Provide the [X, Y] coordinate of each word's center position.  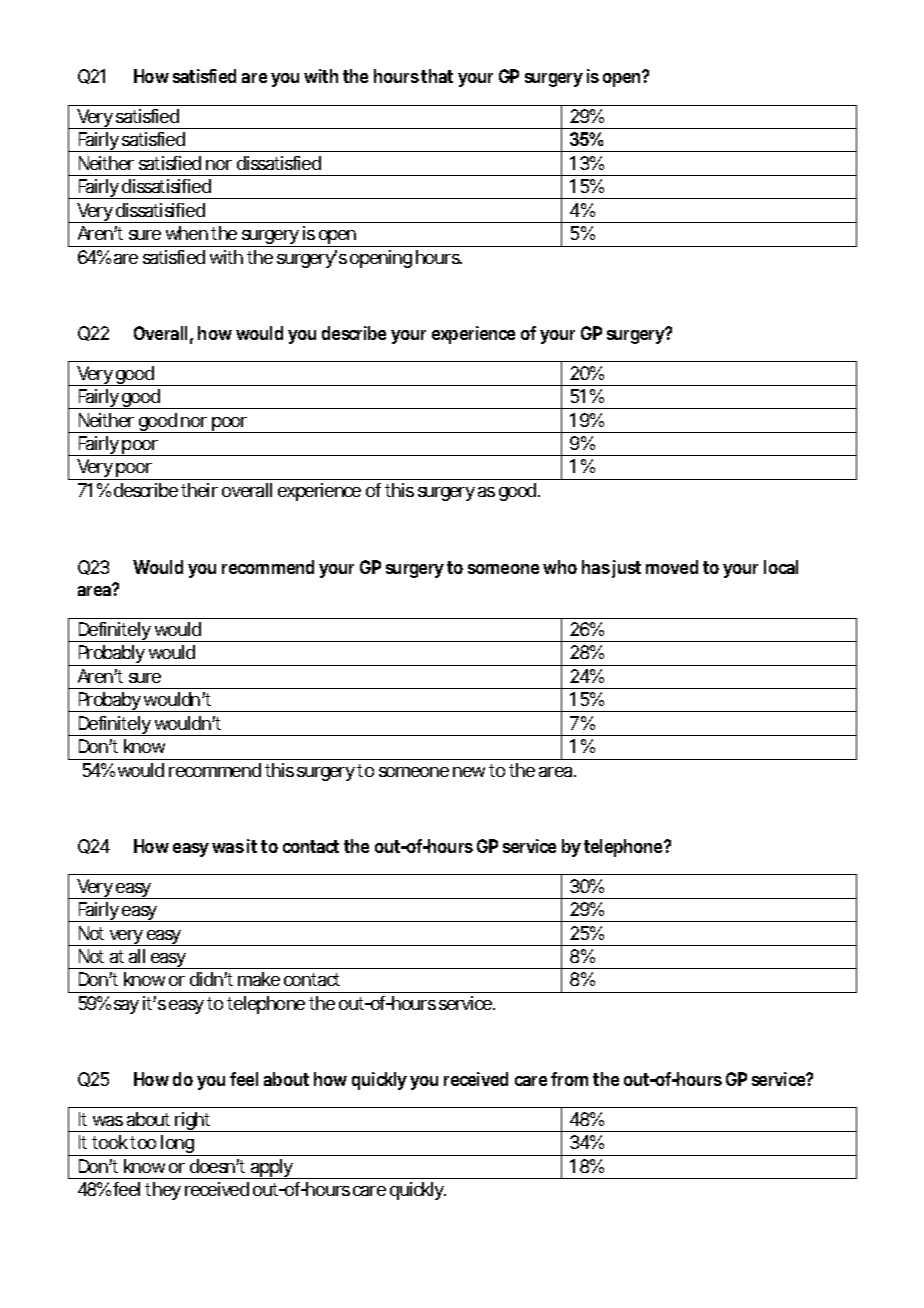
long [177, 1145]
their [199, 490]
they [163, 1191]
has [596, 567]
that [437, 76]
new [469, 772]
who [560, 567]
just [625, 569]
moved [672, 567]
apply [270, 1169]
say [126, 1007]
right [192, 1122]
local [781, 567]
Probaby [108, 702]
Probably [110, 655]
